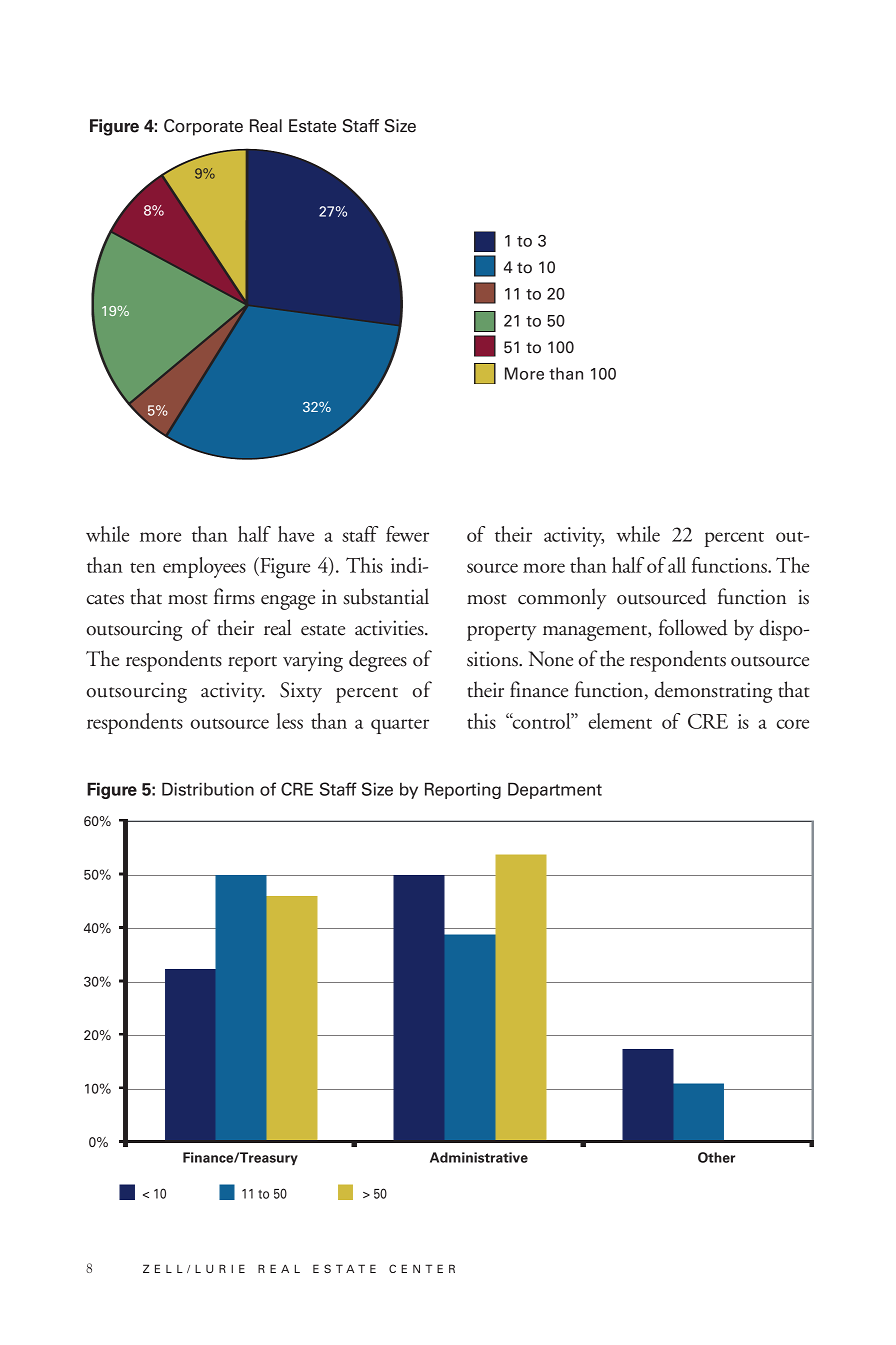 This page has width=896, height=1345. I want to click on followed, so click(693, 627).
